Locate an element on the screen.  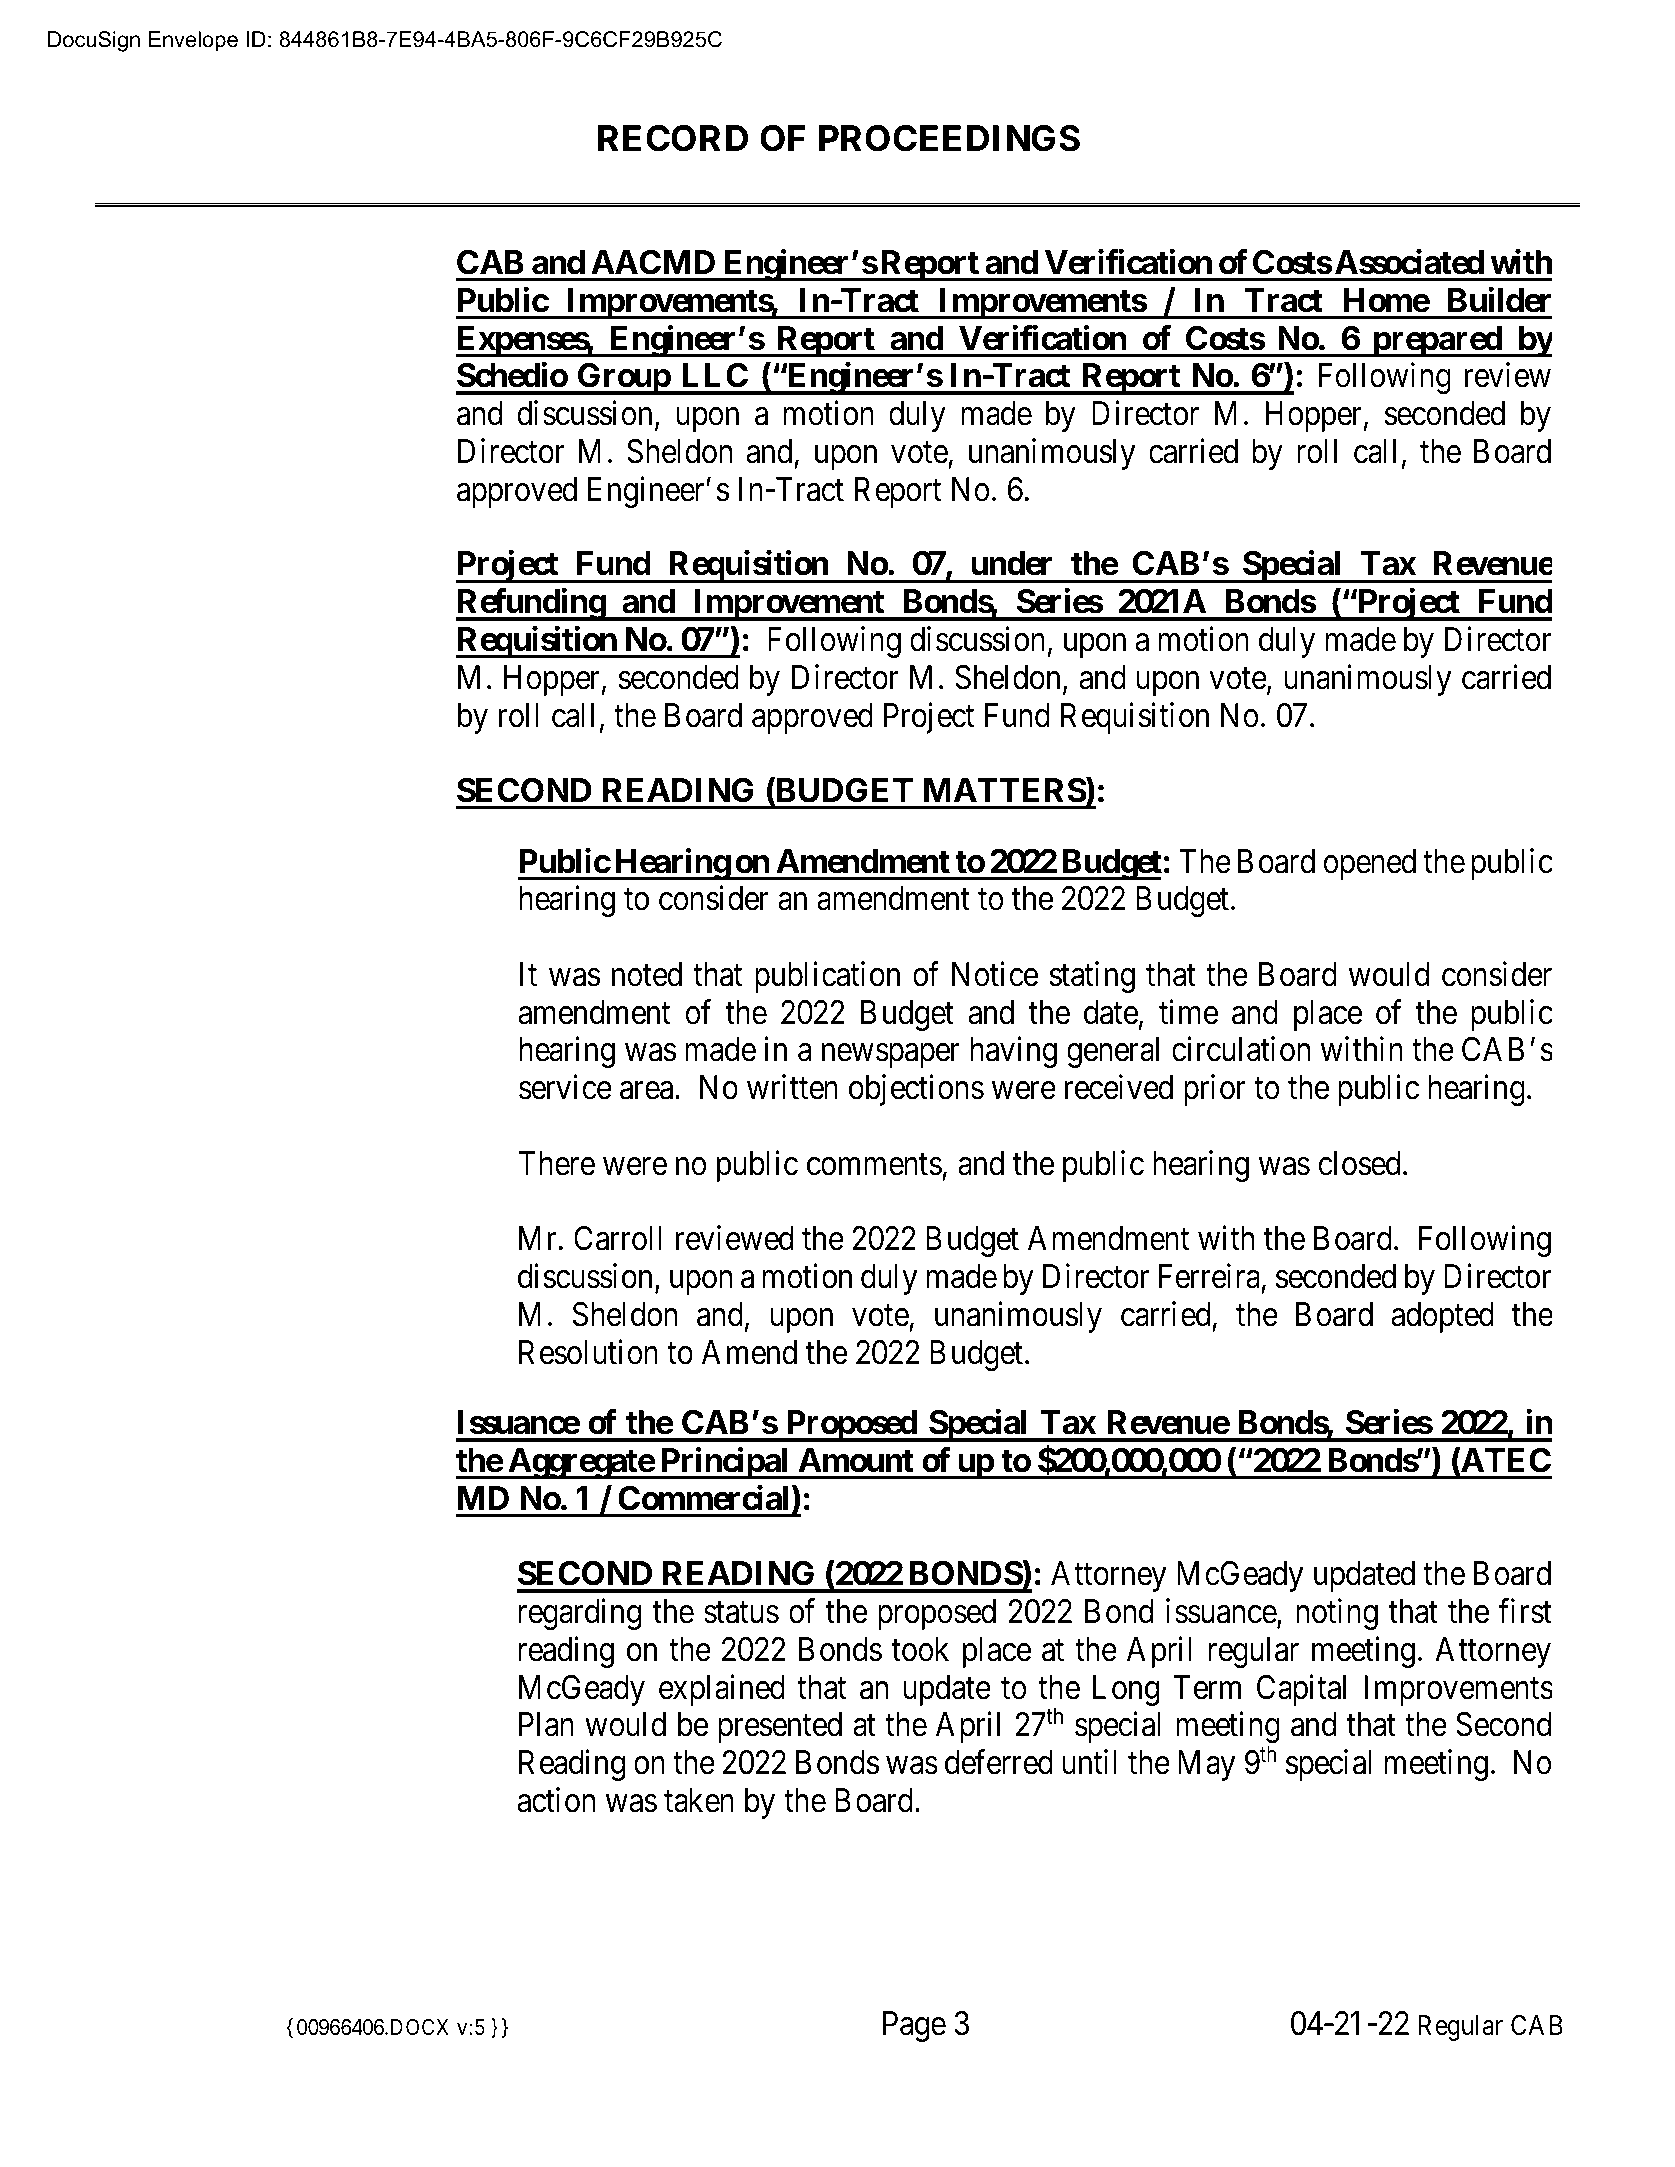
Associated is located at coordinates (1408, 262).
